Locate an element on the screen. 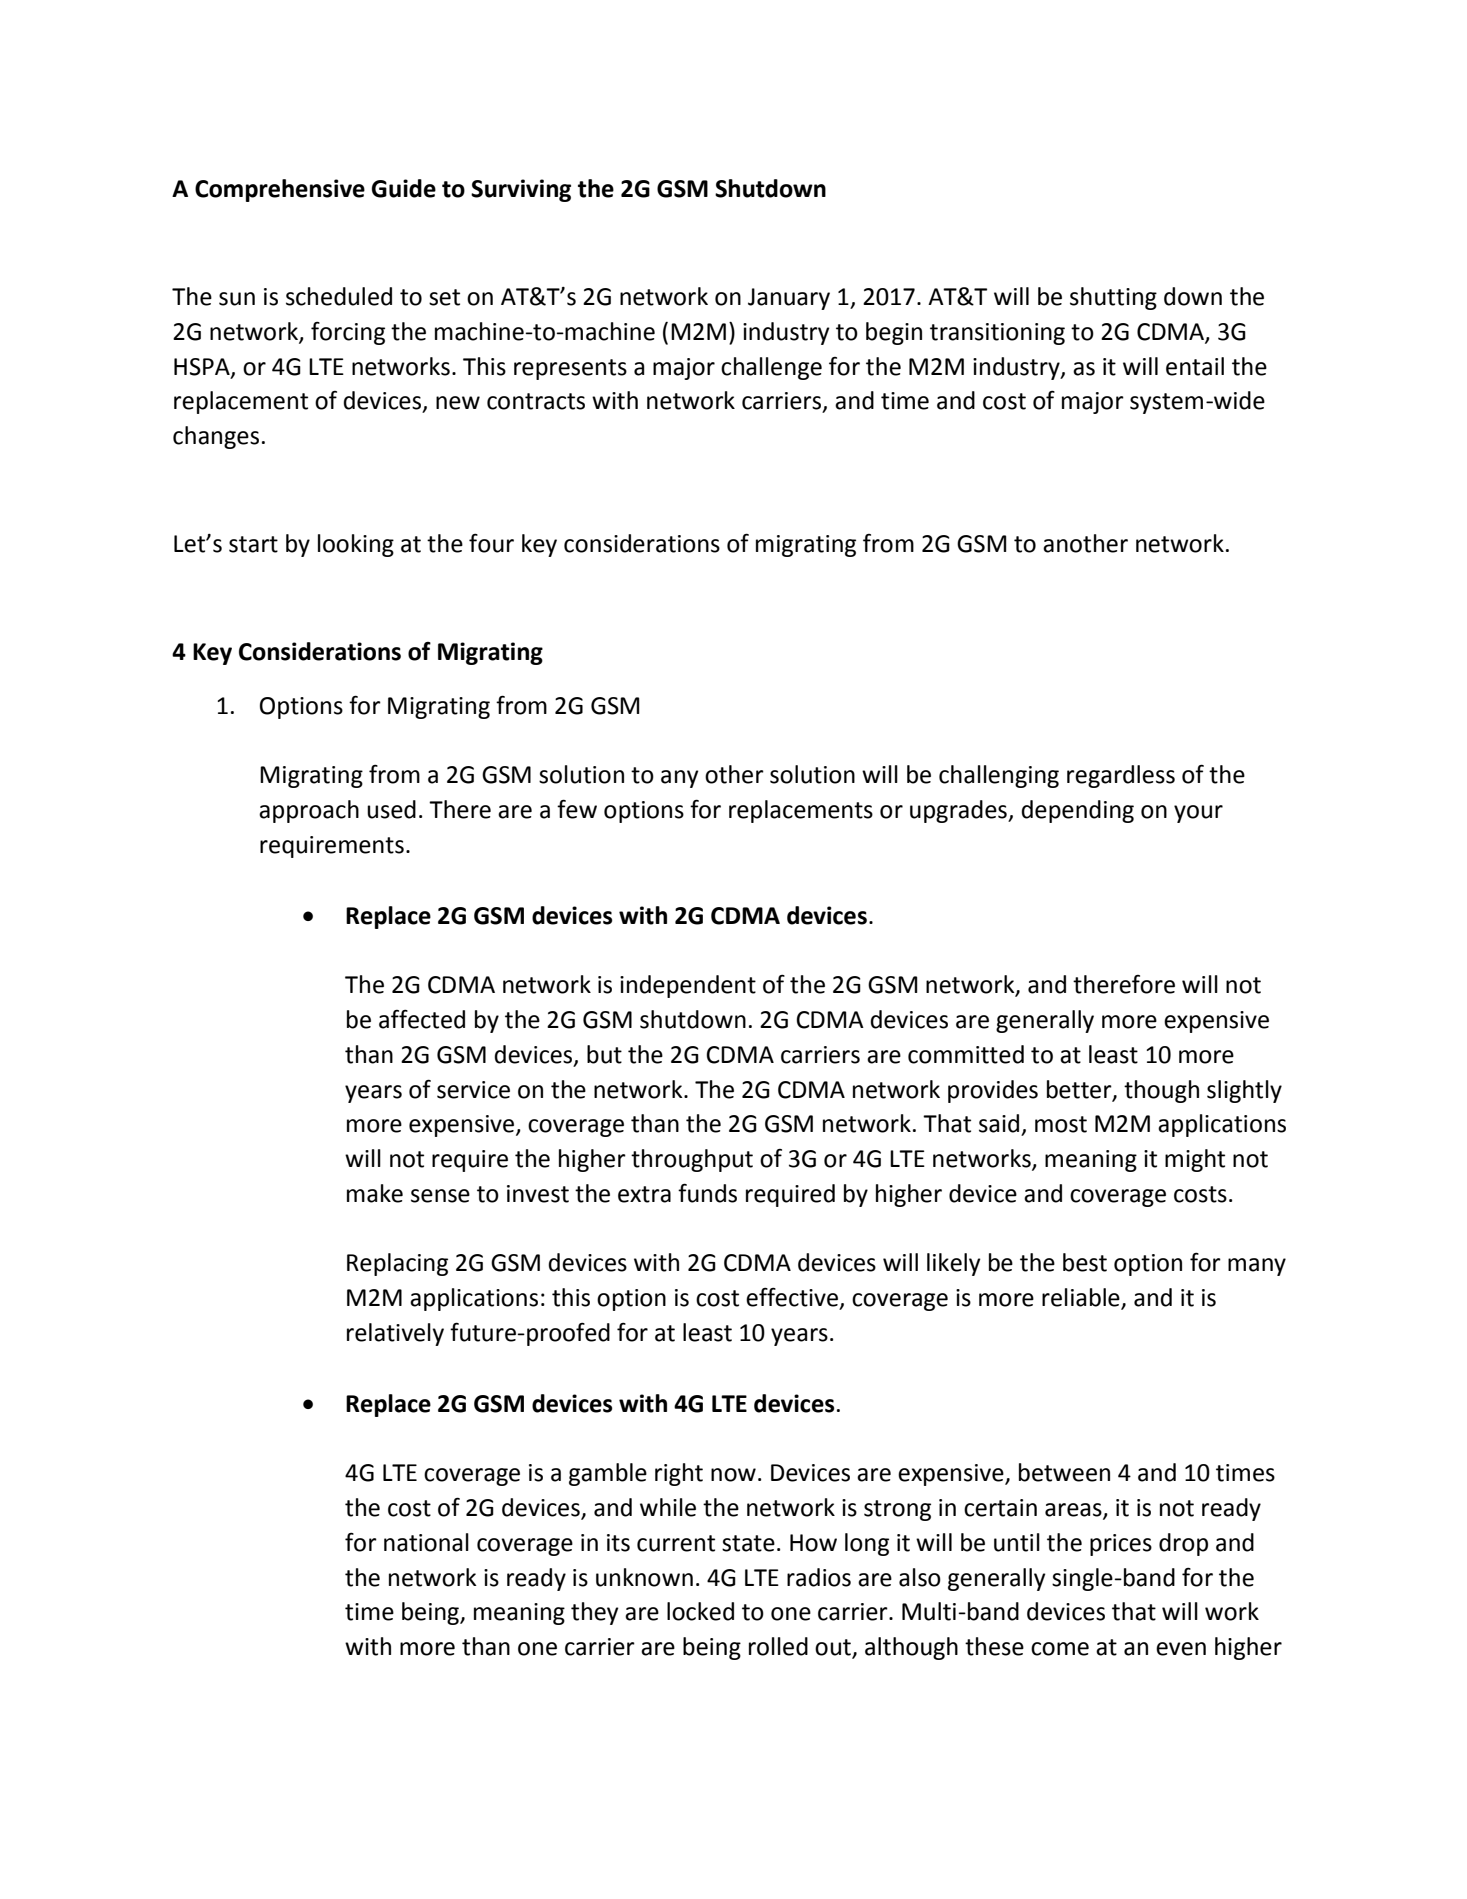 The image size is (1467, 1899). independent is located at coordinates (688, 986).
